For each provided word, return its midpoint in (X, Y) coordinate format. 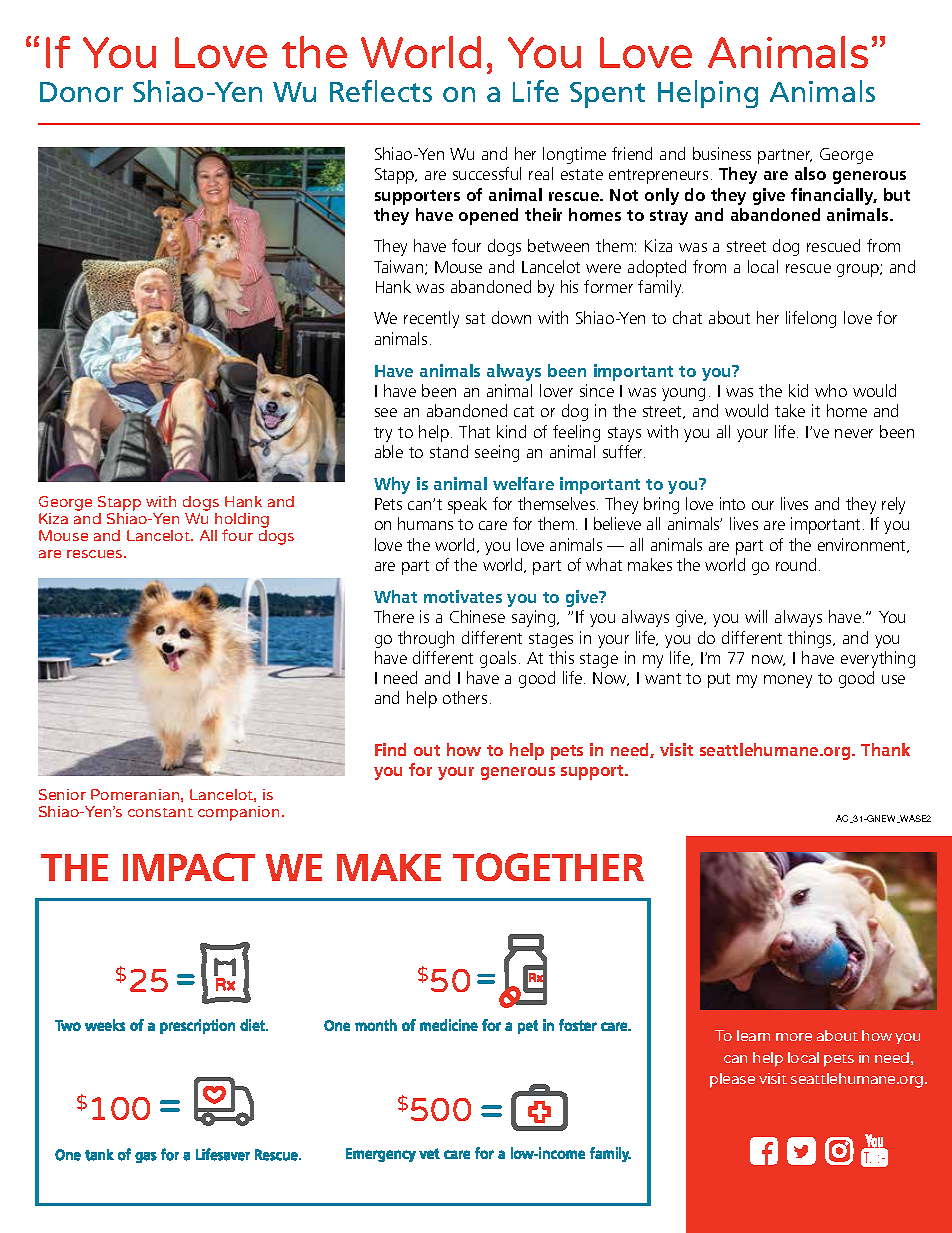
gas (146, 1157)
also (810, 173)
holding (242, 522)
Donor (81, 92)
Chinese (477, 616)
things (811, 639)
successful (487, 173)
